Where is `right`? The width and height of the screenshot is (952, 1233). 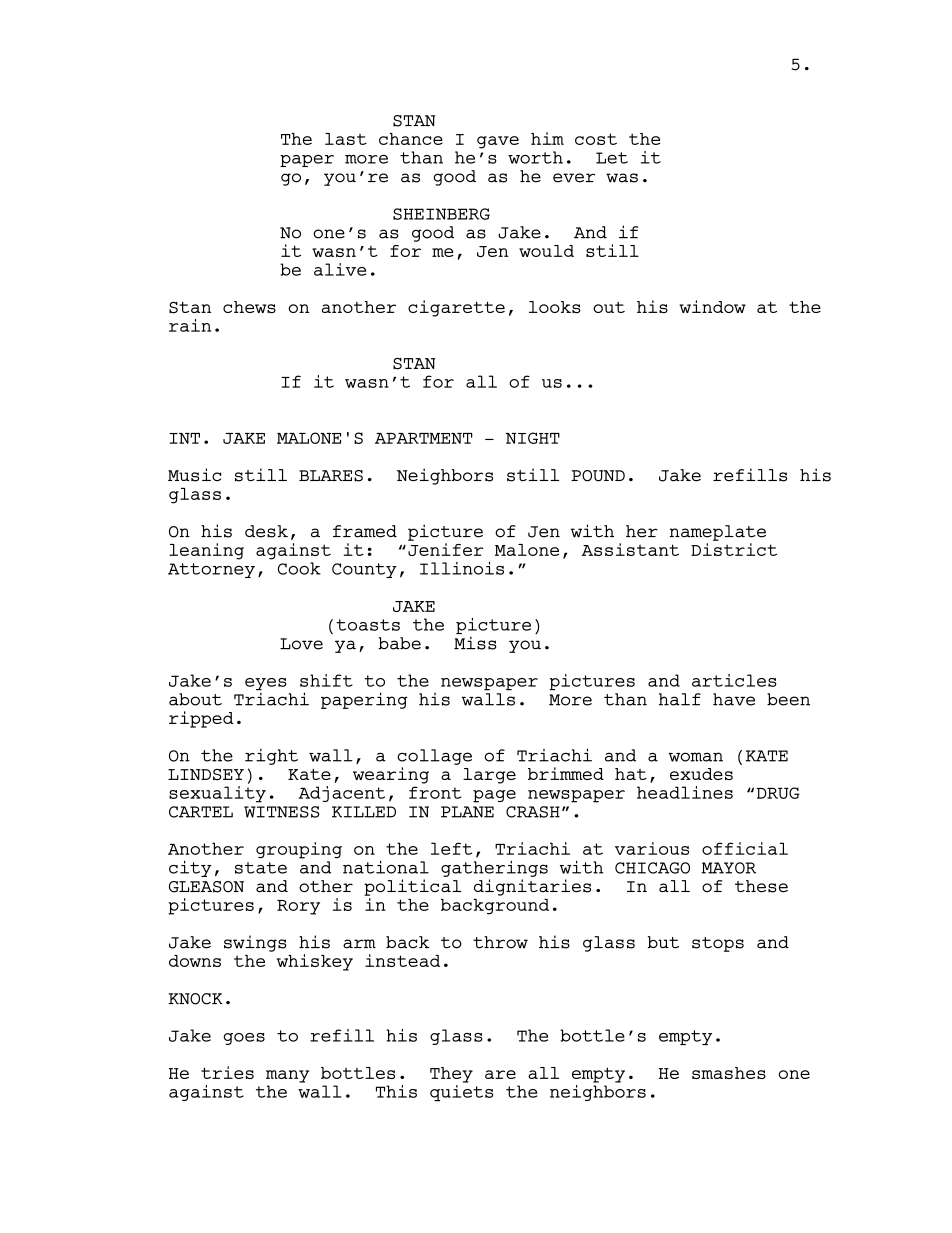
right is located at coordinates (271, 757).
